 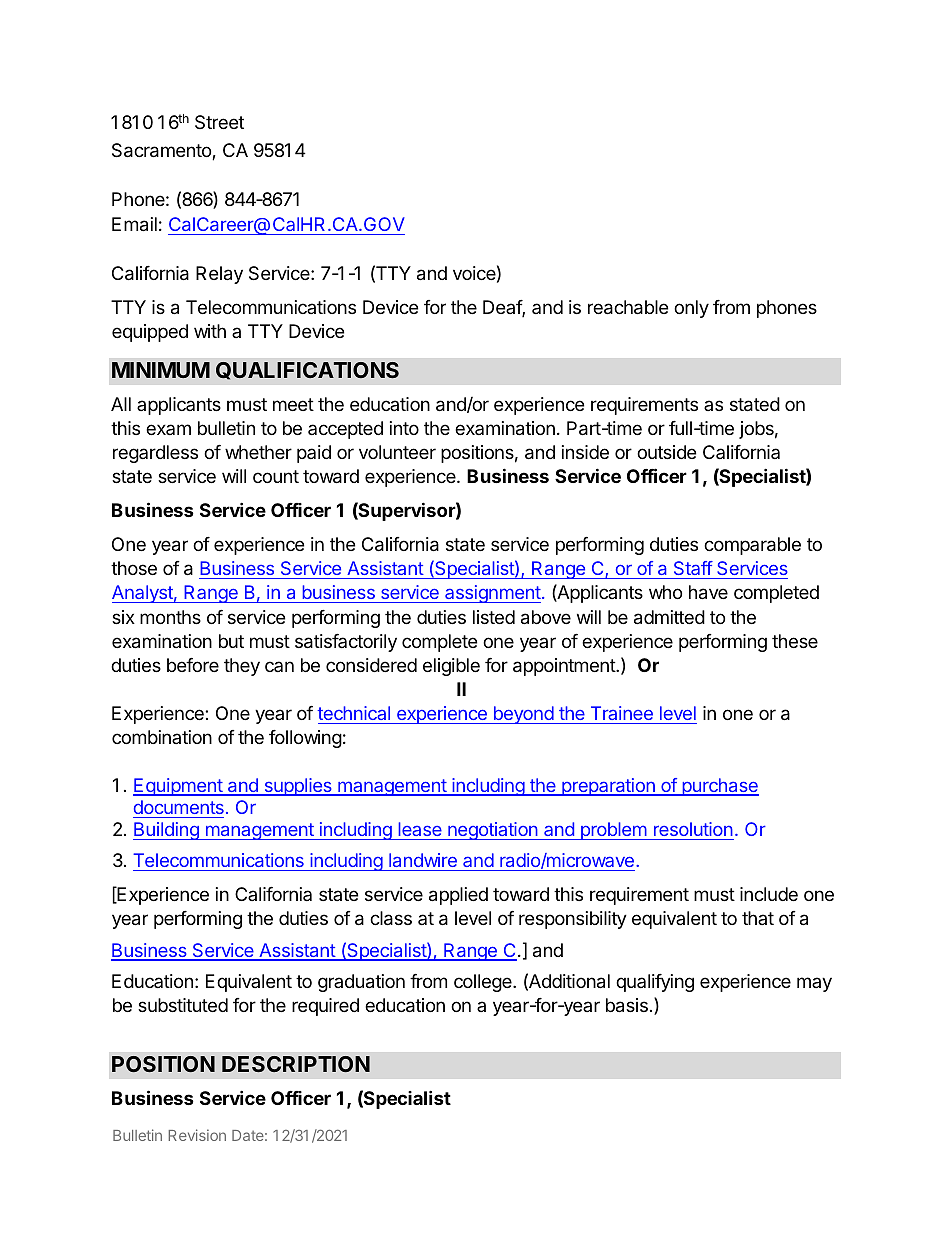 What do you see at coordinates (167, 831) in the screenshot?
I see `Building` at bounding box center [167, 831].
